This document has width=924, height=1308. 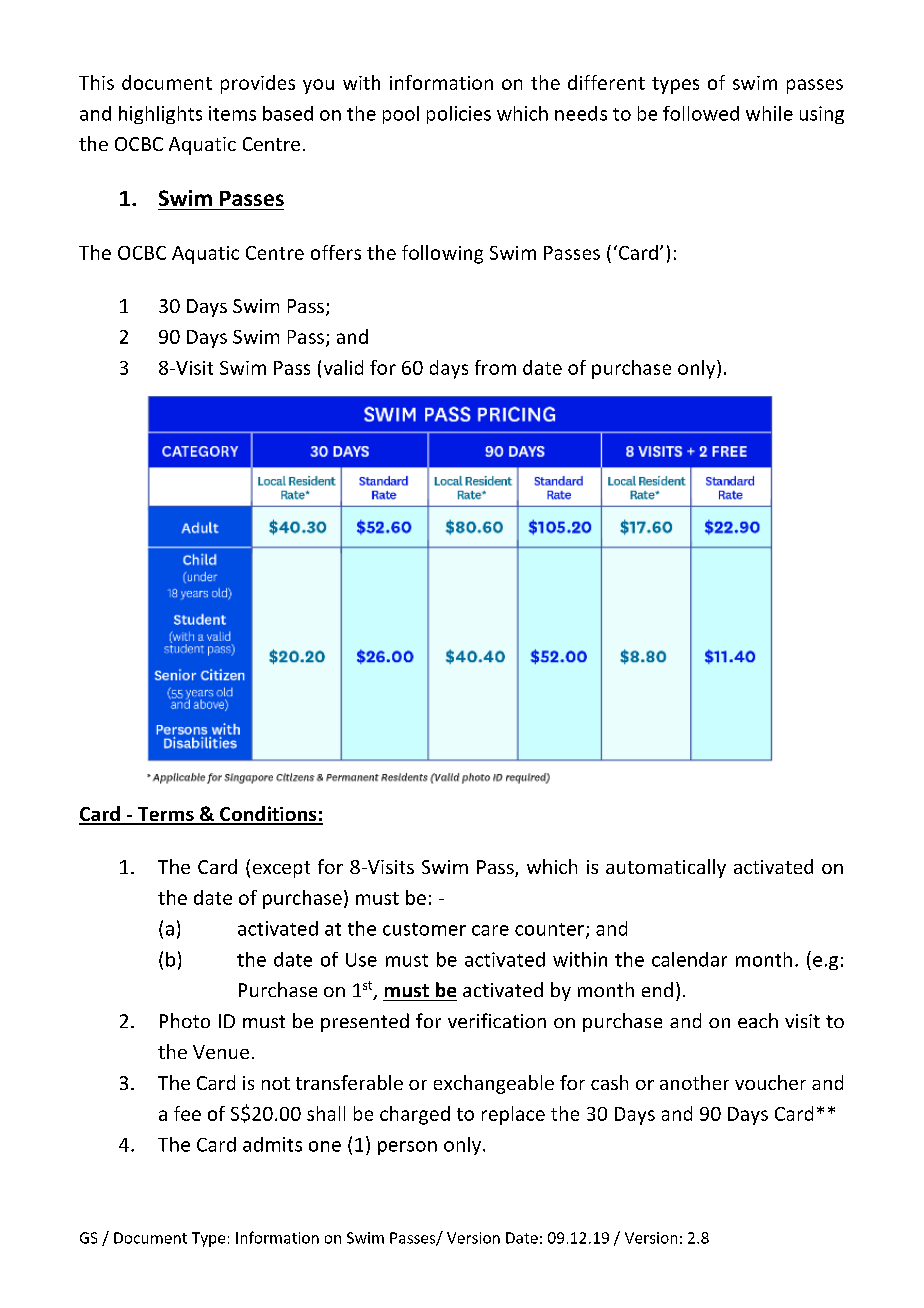 What do you see at coordinates (343, 367) in the document?
I see `valid` at bounding box center [343, 367].
